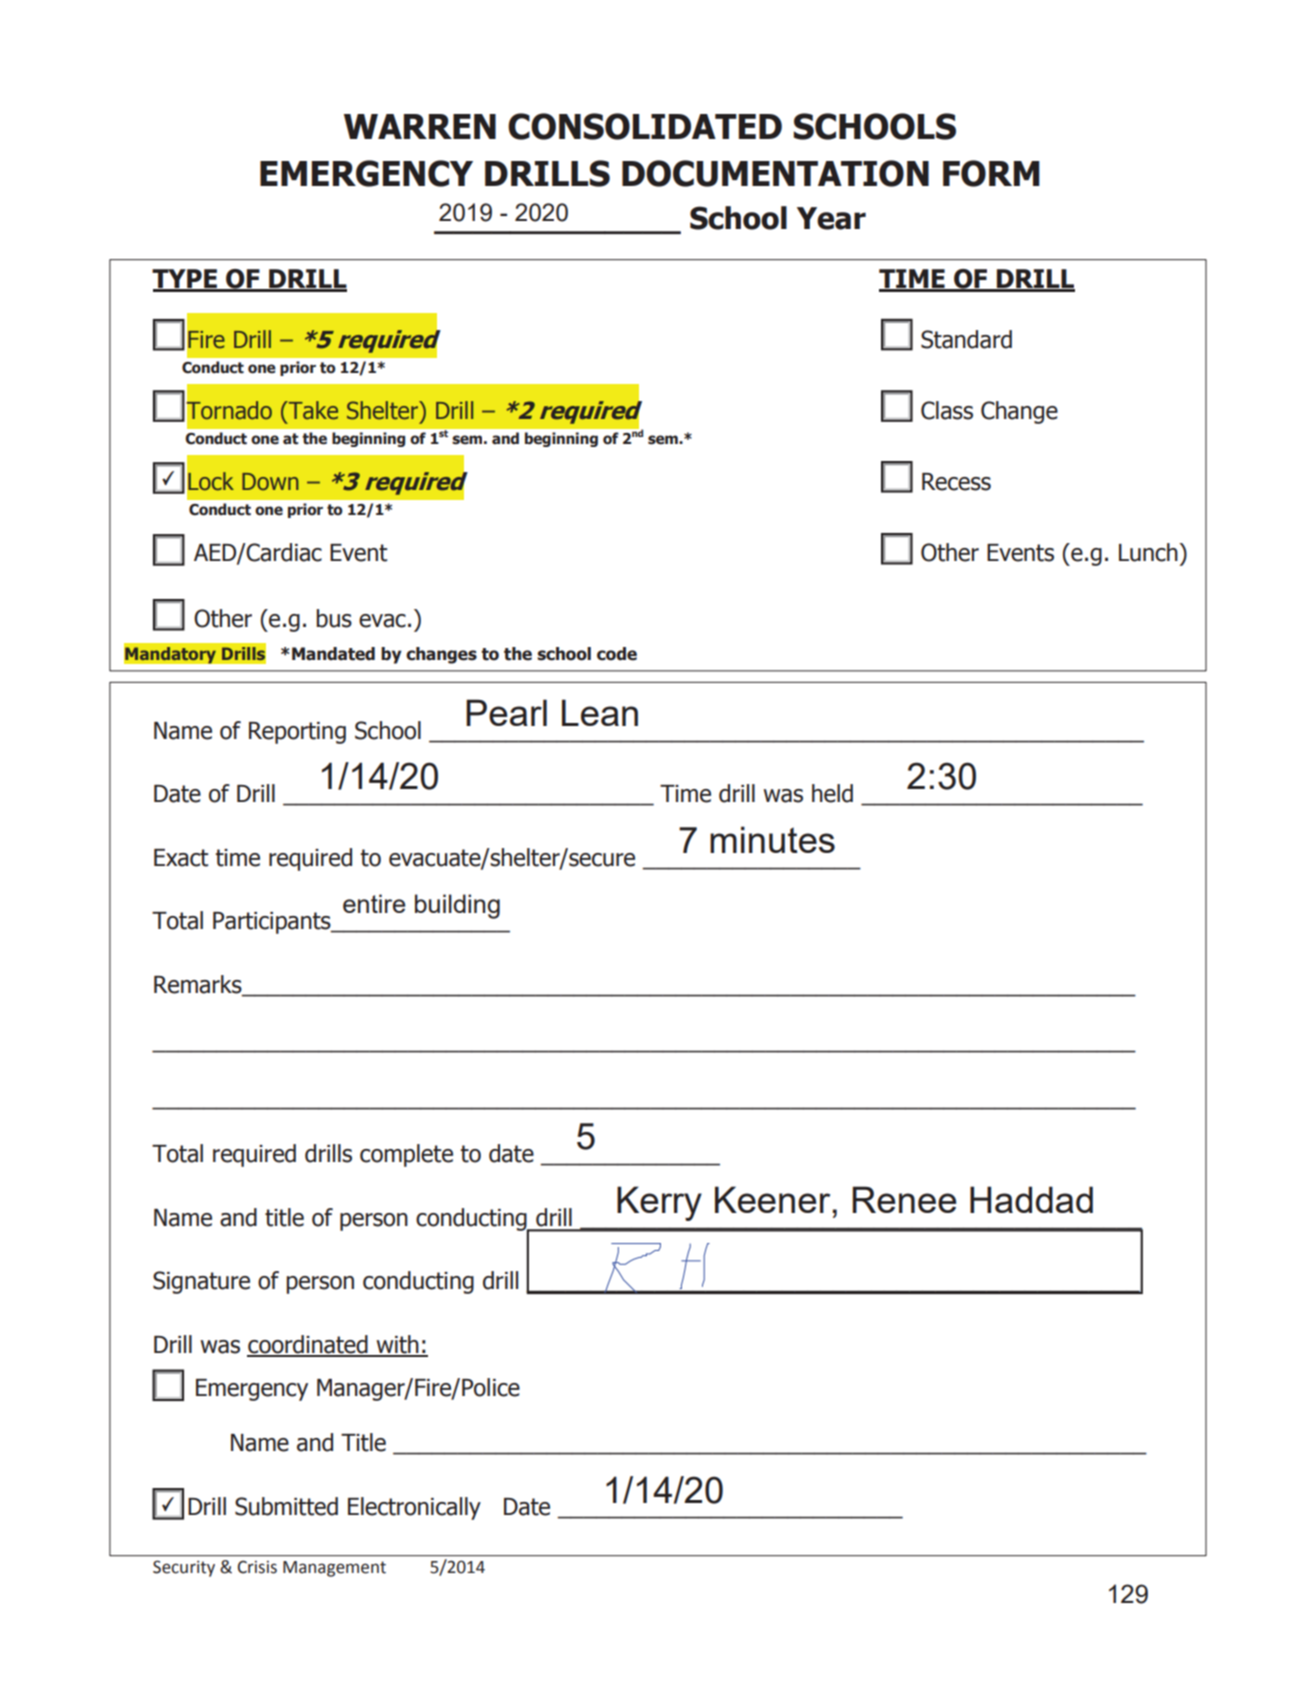 The height and width of the screenshot is (1683, 1300). What do you see at coordinates (414, 1508) in the screenshot?
I see `Electronically` at bounding box center [414, 1508].
